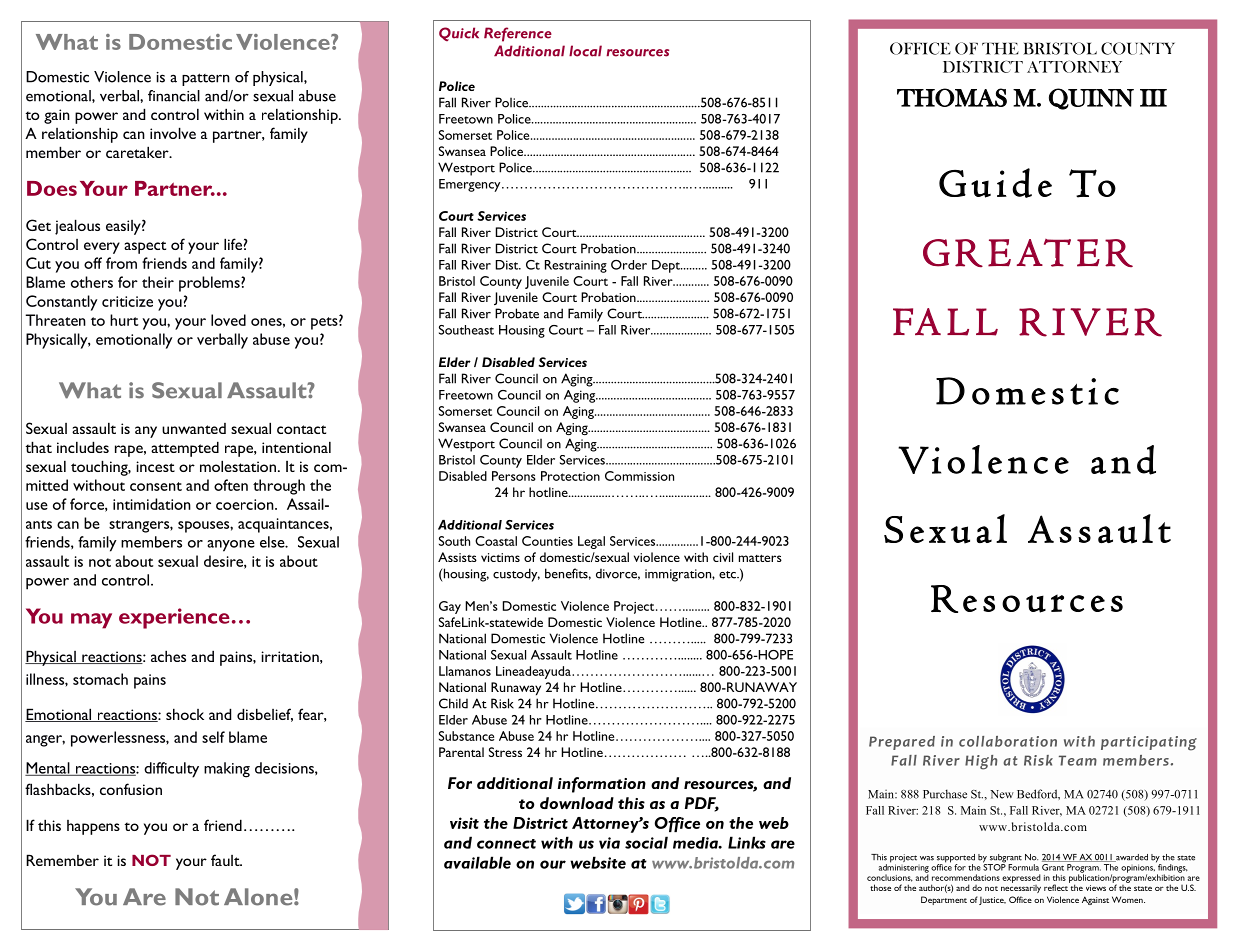  What do you see at coordinates (585, 51) in the screenshot?
I see `local` at bounding box center [585, 51].
